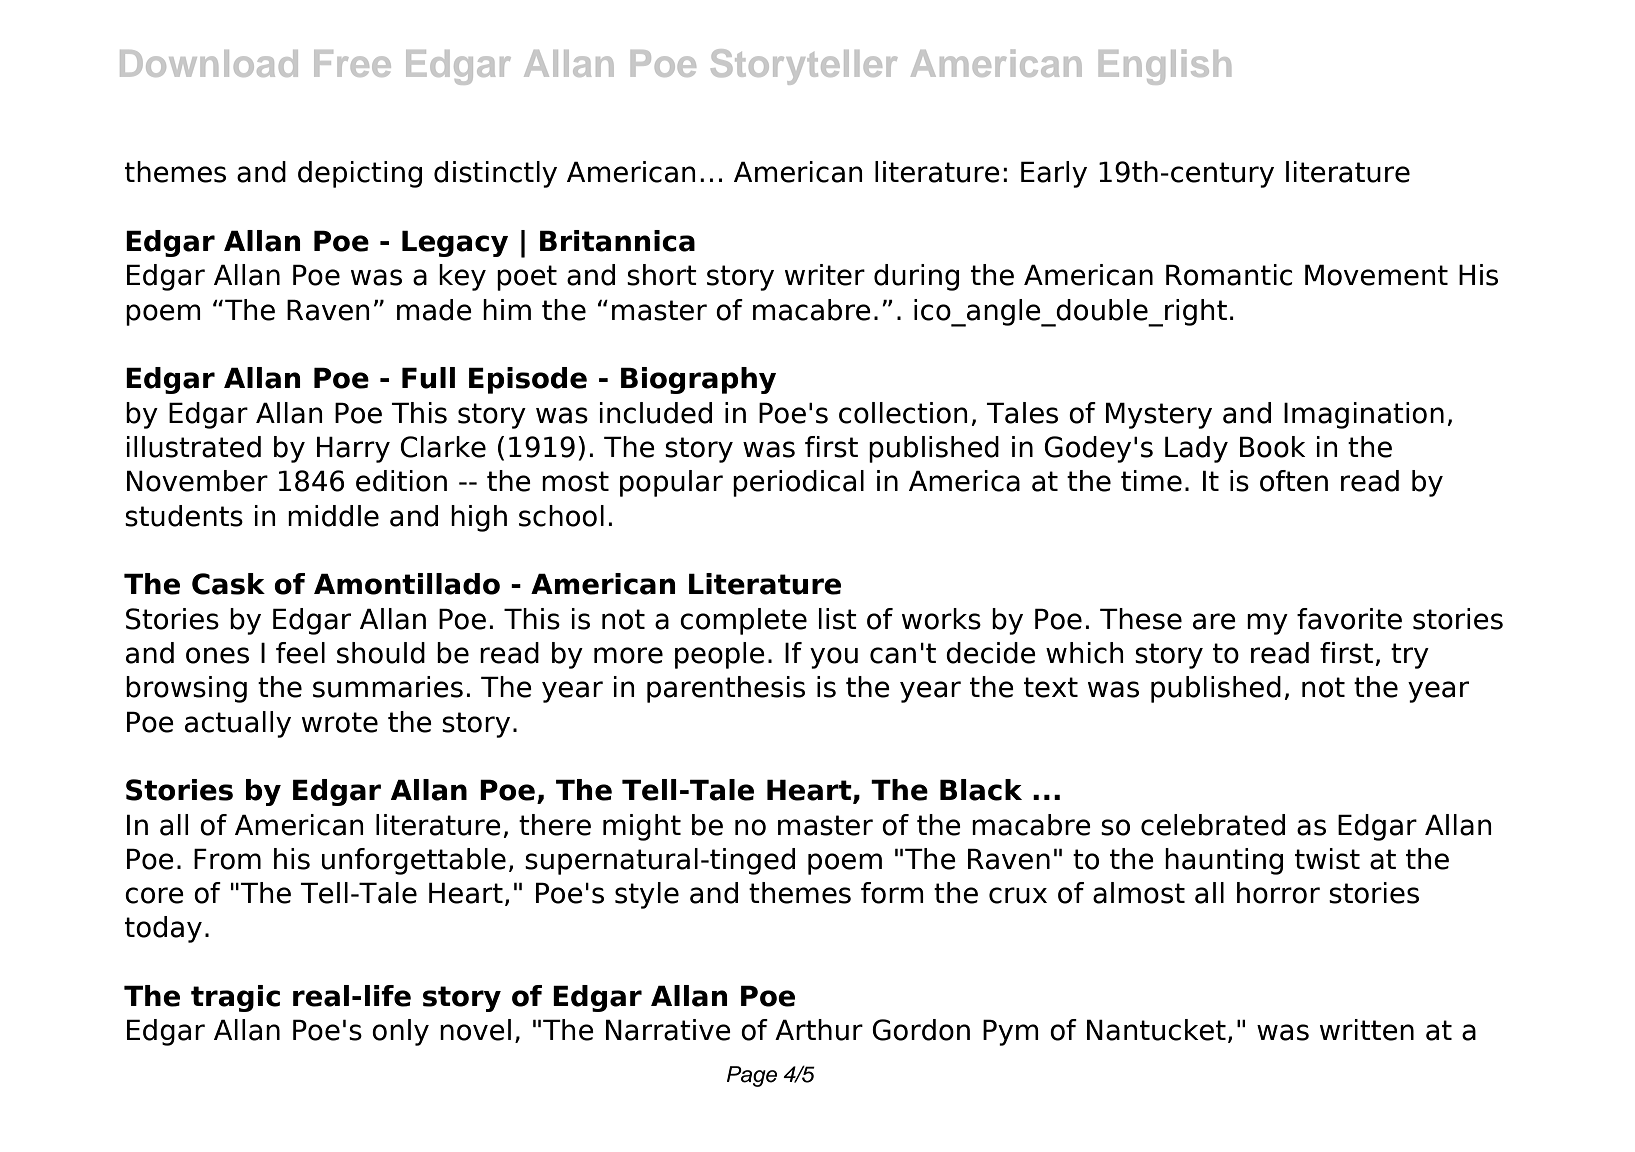 This screenshot has height=1152, width=1635. Describe the element at coordinates (1054, 174) in the screenshot. I see `Early` at that location.
